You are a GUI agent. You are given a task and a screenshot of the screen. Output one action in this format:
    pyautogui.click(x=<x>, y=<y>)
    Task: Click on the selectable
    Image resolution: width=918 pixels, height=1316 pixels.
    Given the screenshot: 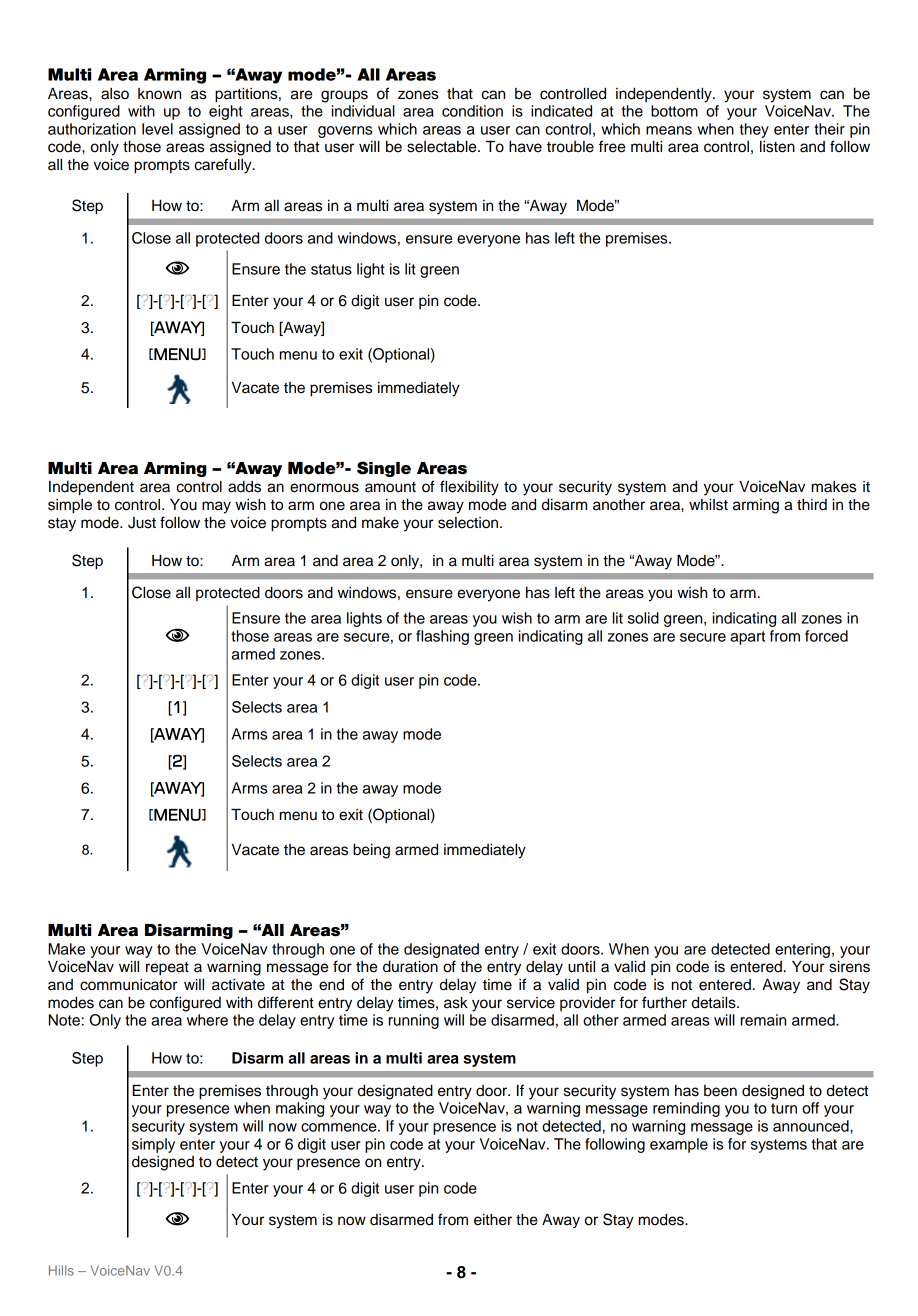 What is the action you would take?
    pyautogui.click(x=443, y=147)
